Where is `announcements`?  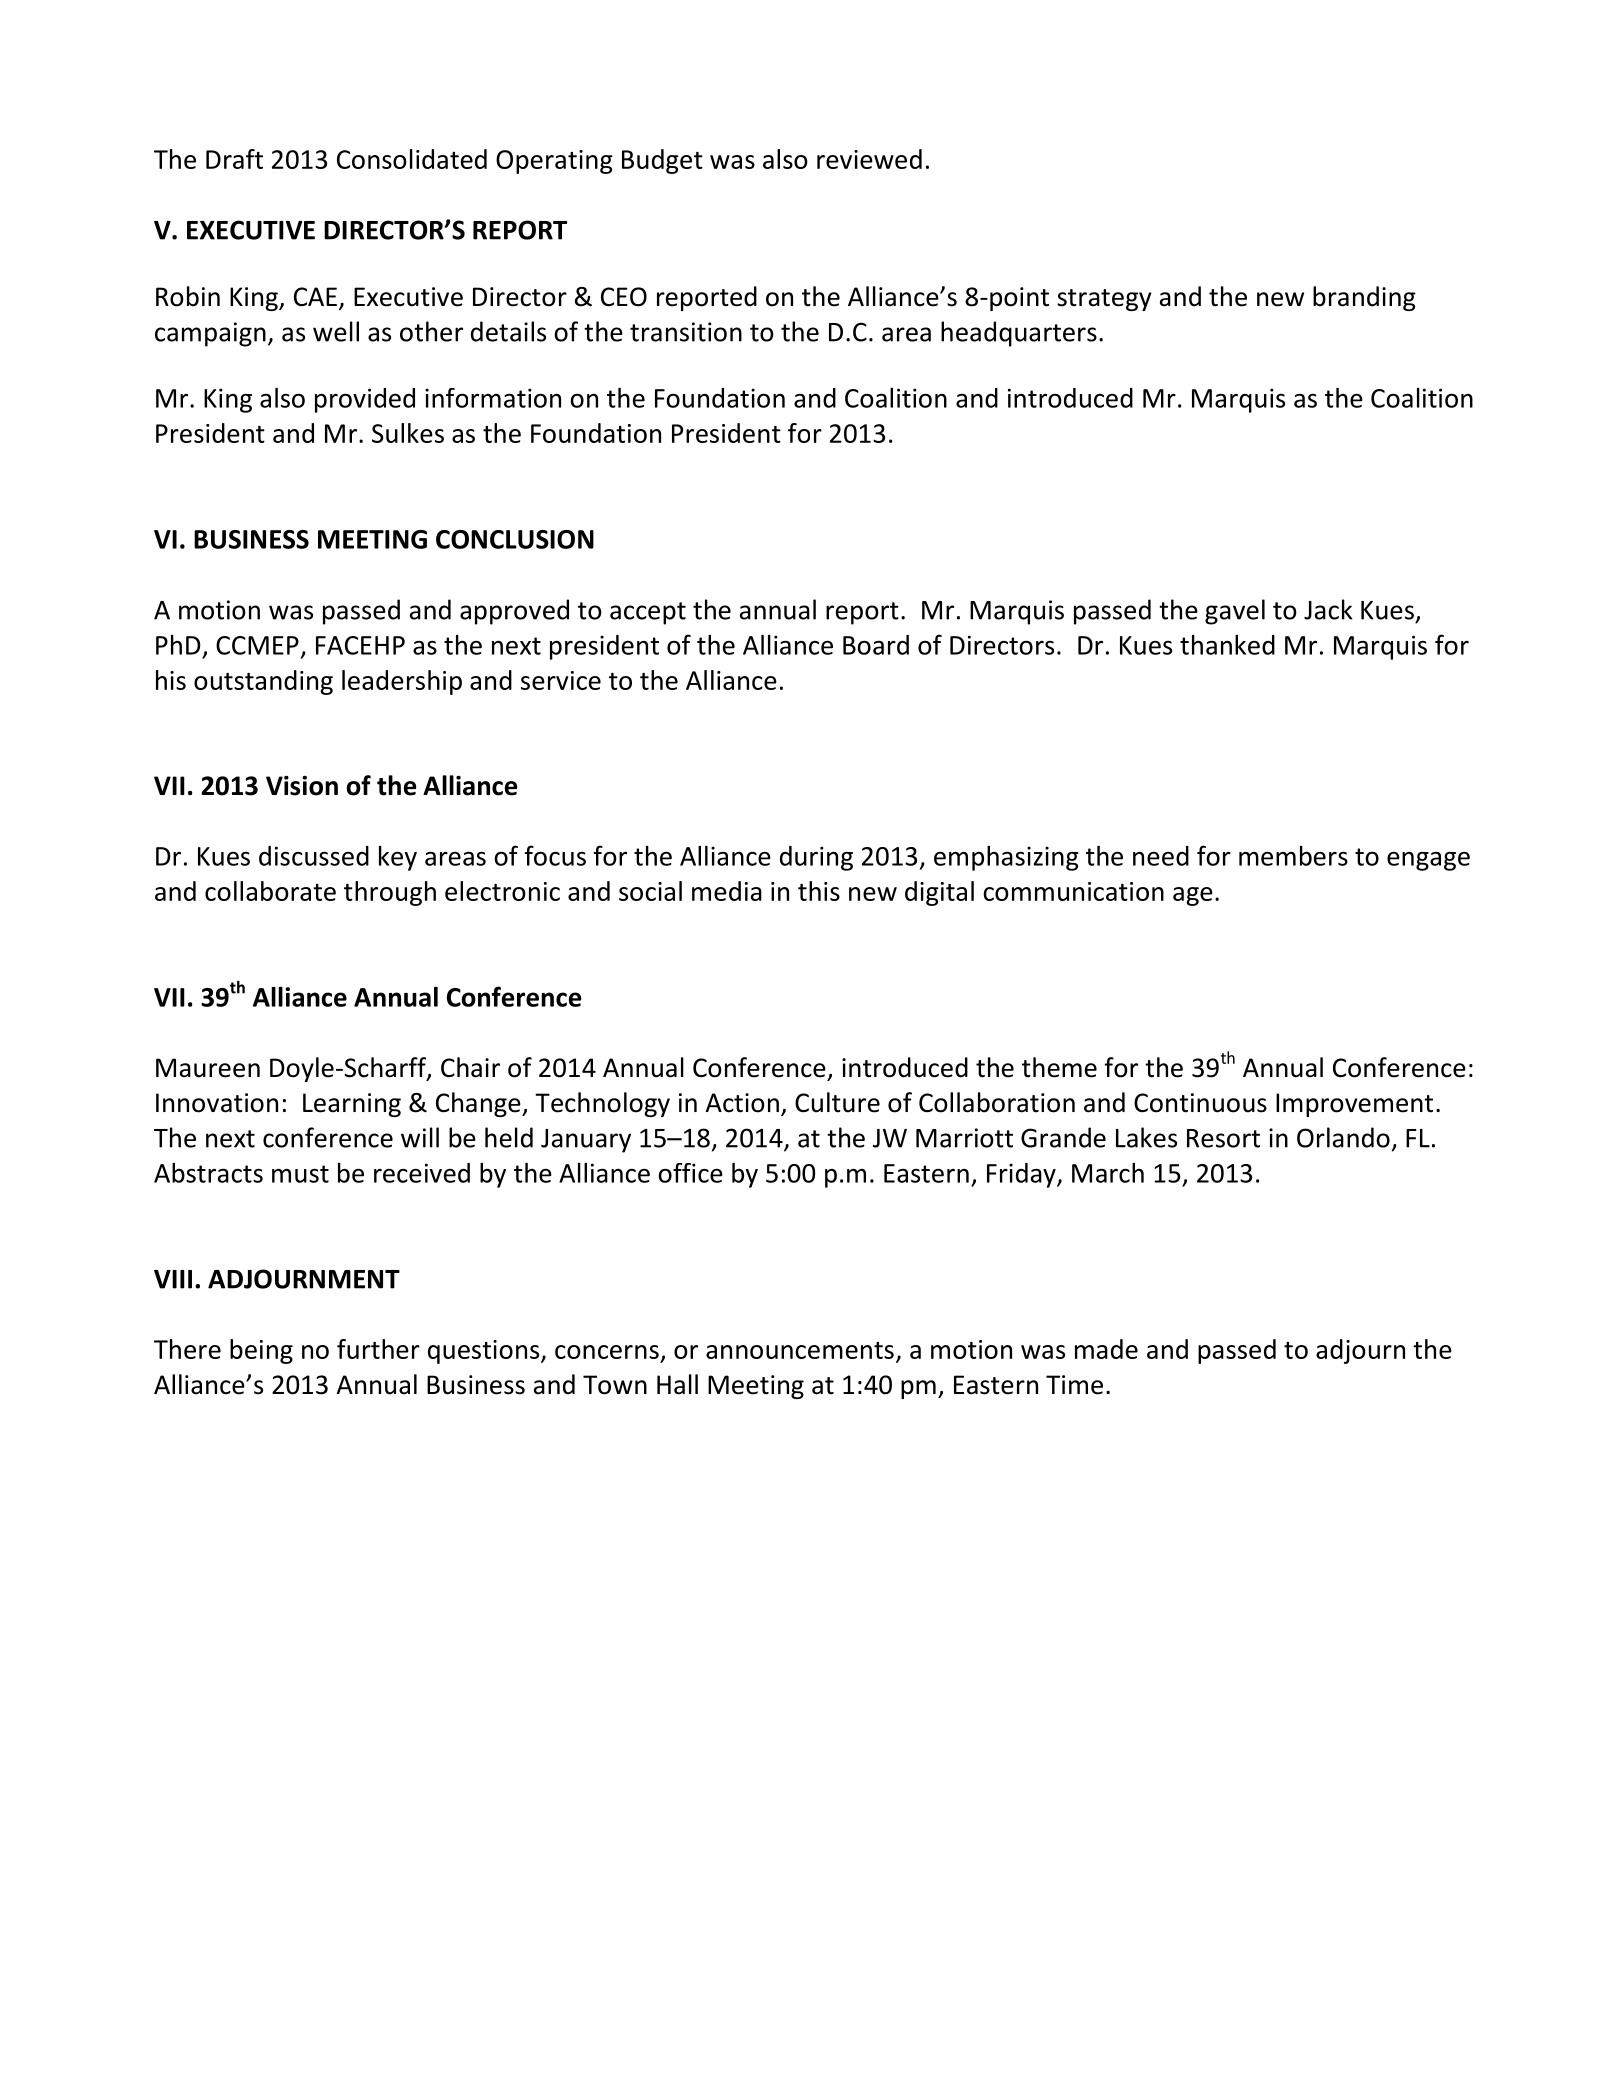 announcements is located at coordinates (800, 1350).
